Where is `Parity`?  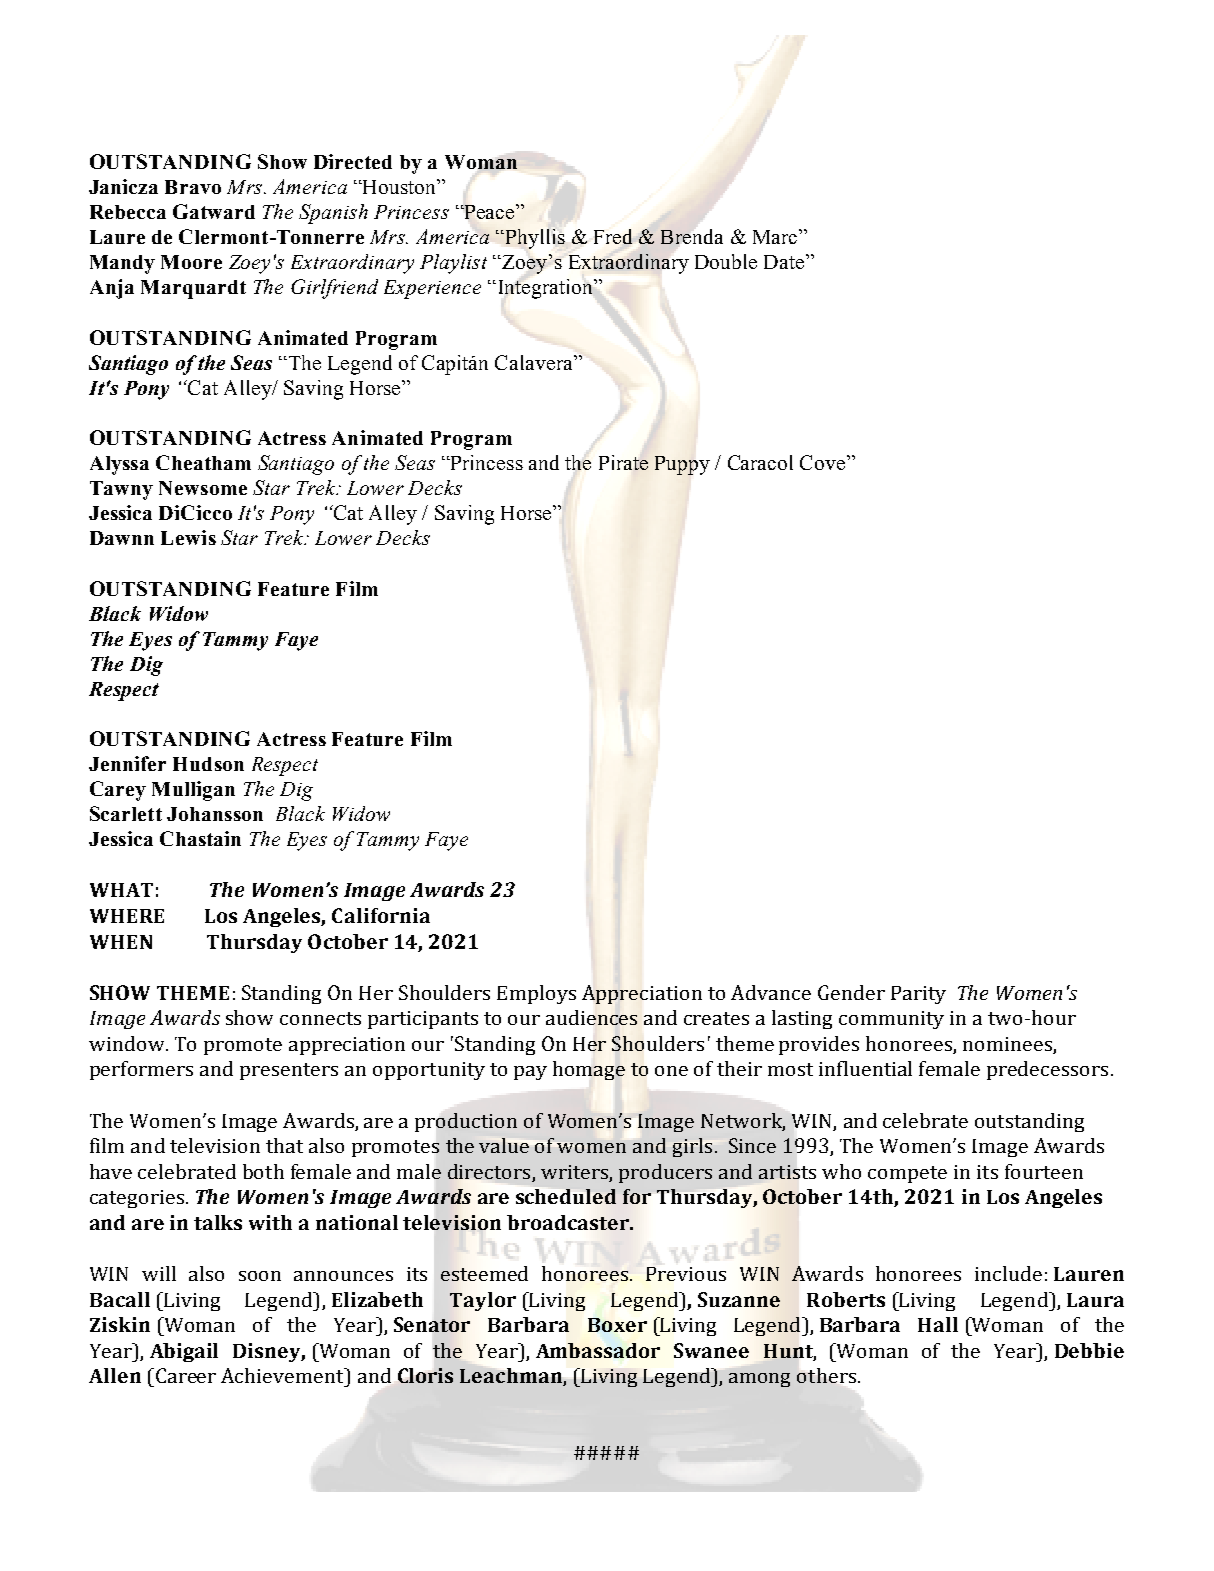
Parity is located at coordinates (918, 995).
